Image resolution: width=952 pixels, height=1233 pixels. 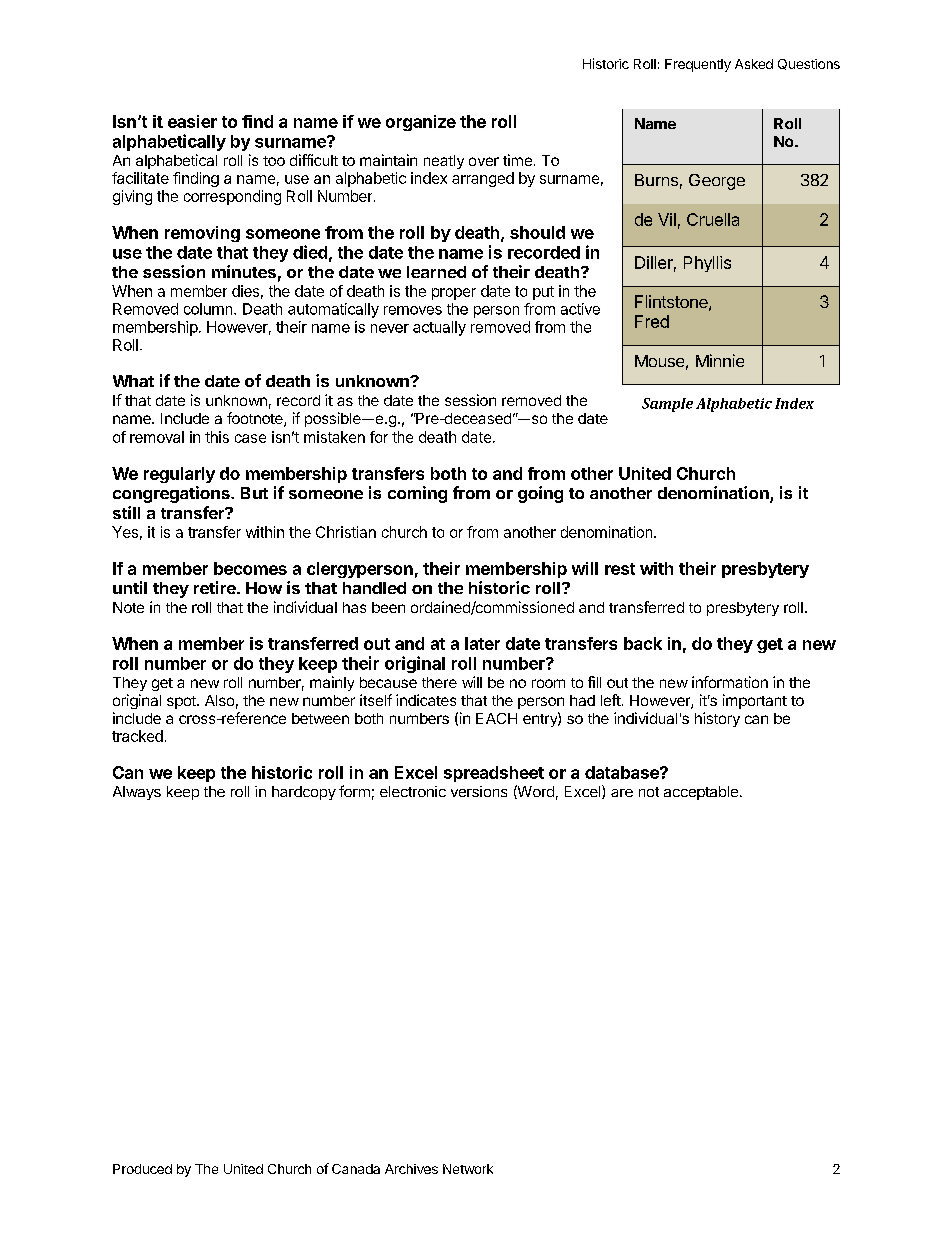 What do you see at coordinates (479, 791) in the screenshot?
I see `versions` at bounding box center [479, 791].
